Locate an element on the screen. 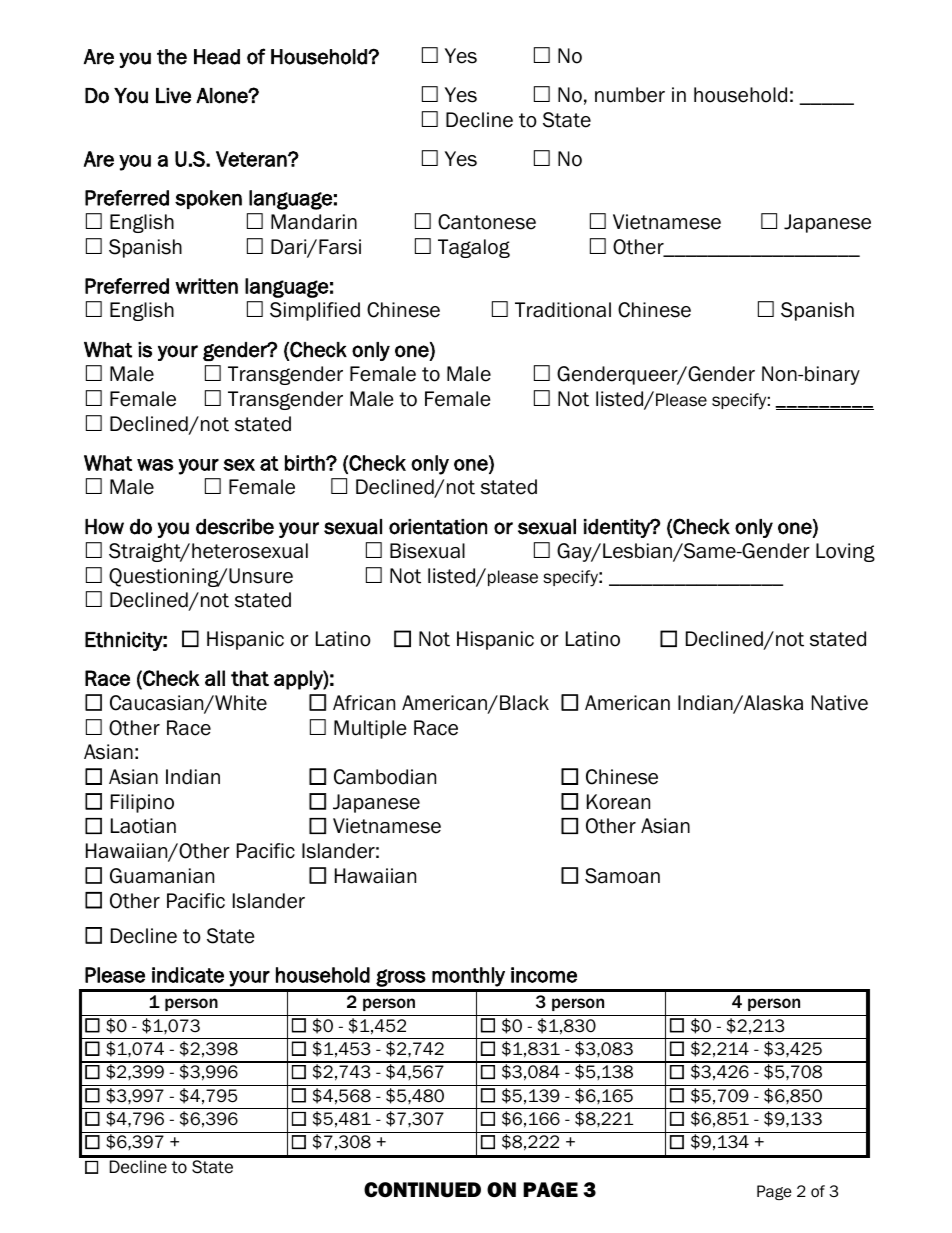  orientation is located at coordinates (438, 527).
